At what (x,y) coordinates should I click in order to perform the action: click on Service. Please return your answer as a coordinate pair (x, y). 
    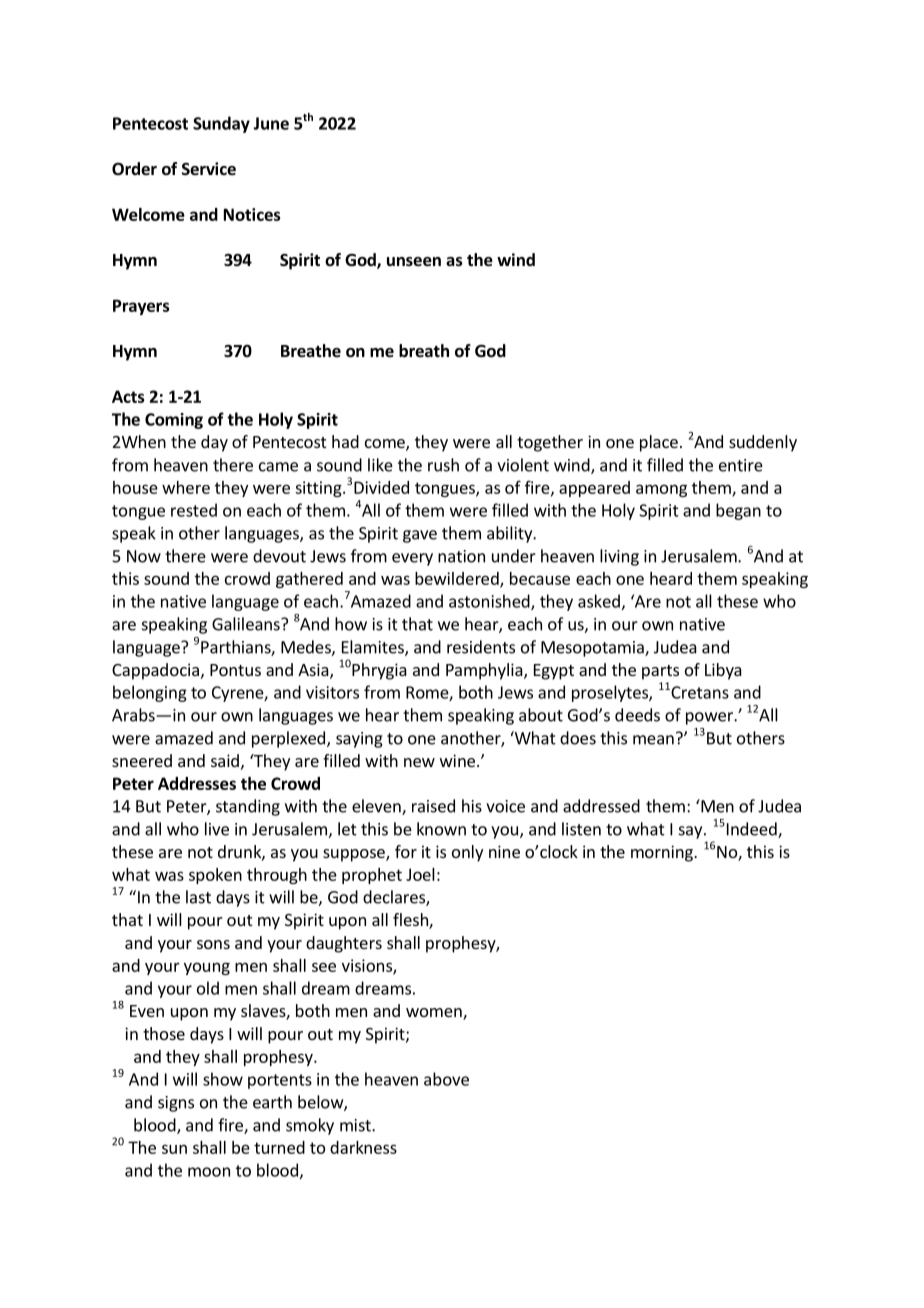
    Looking at the image, I should click on (209, 169).
